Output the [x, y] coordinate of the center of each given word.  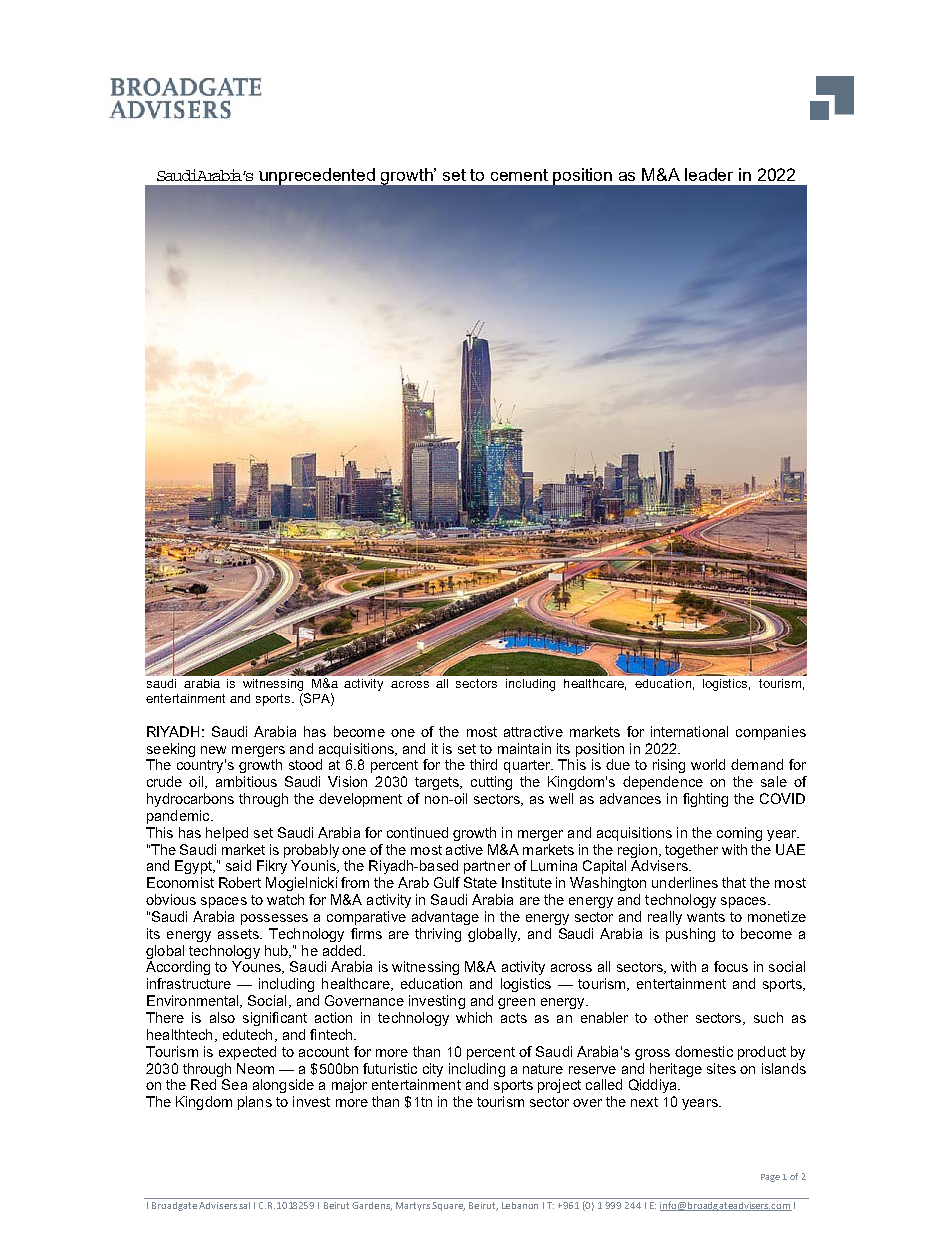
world [708, 764]
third [483, 764]
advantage [445, 918]
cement [519, 175]
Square [448, 1206]
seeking [171, 750]
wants [706, 917]
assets [239, 934]
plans [255, 1103]
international [689, 731]
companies [771, 733]
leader [709, 174]
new [213, 750]
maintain [524, 748]
